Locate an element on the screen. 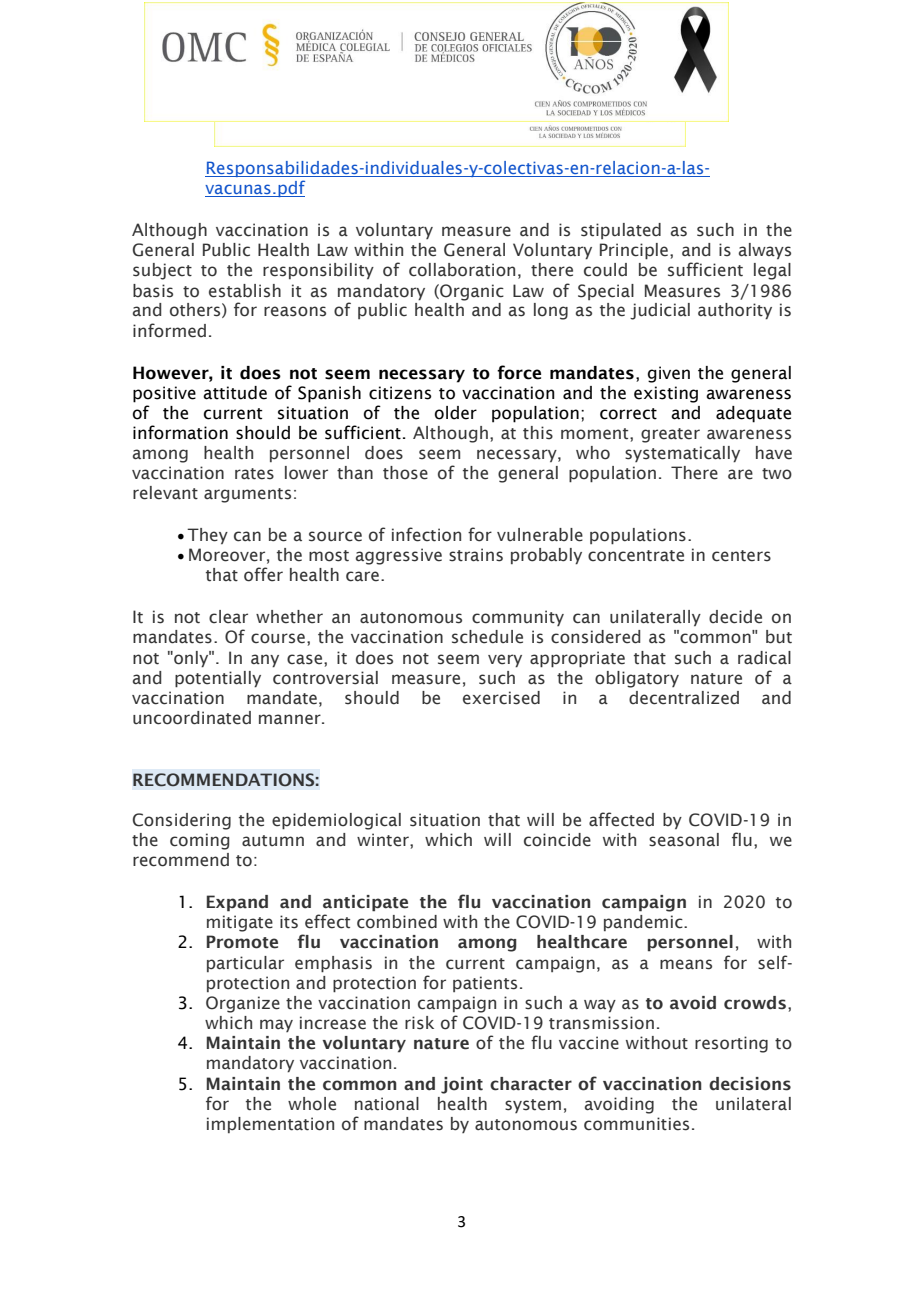 The image size is (924, 1307). exercised is located at coordinates (501, 698).
